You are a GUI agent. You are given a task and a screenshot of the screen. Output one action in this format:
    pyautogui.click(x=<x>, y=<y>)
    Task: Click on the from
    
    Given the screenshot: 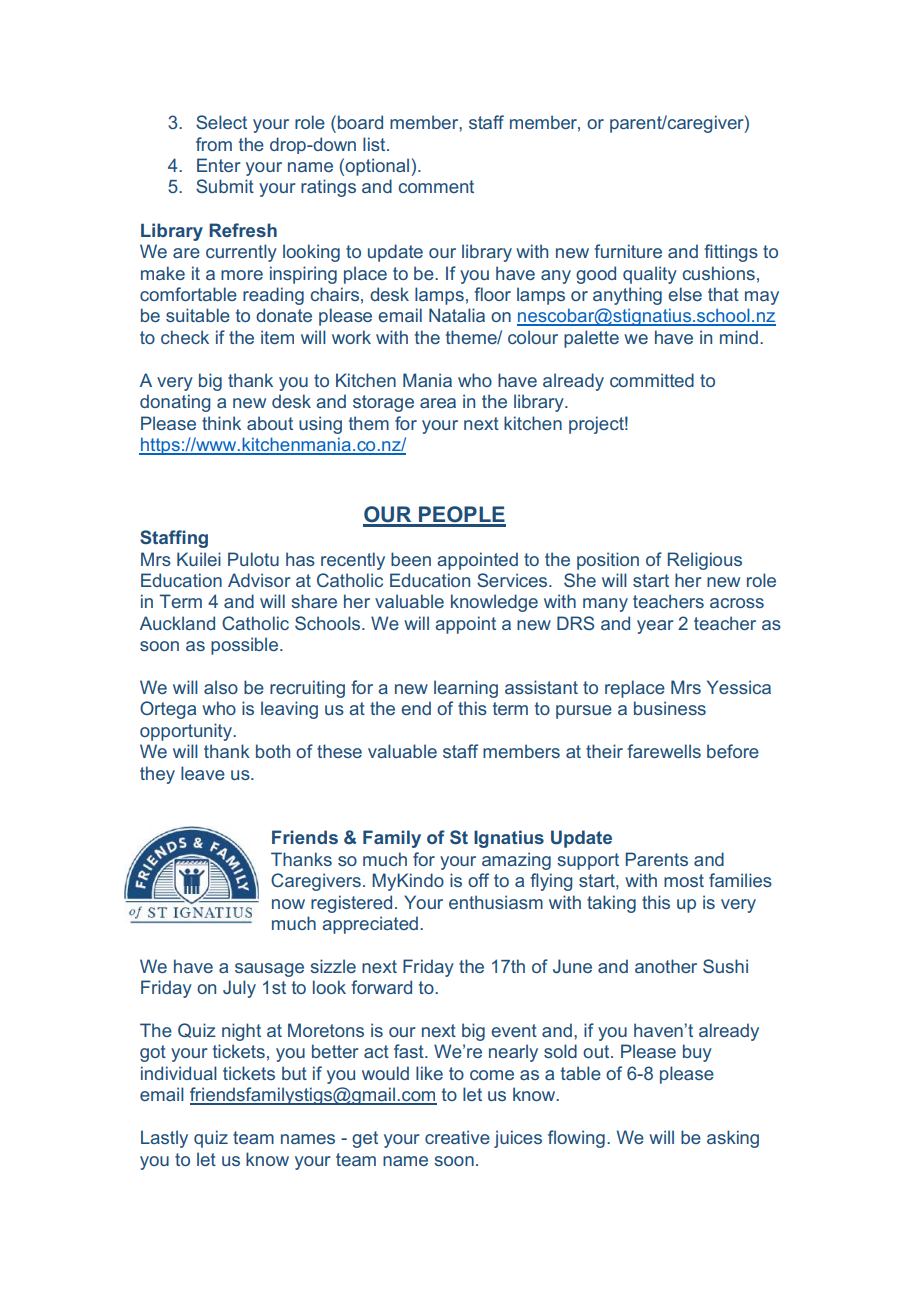 What is the action you would take?
    pyautogui.click(x=214, y=144)
